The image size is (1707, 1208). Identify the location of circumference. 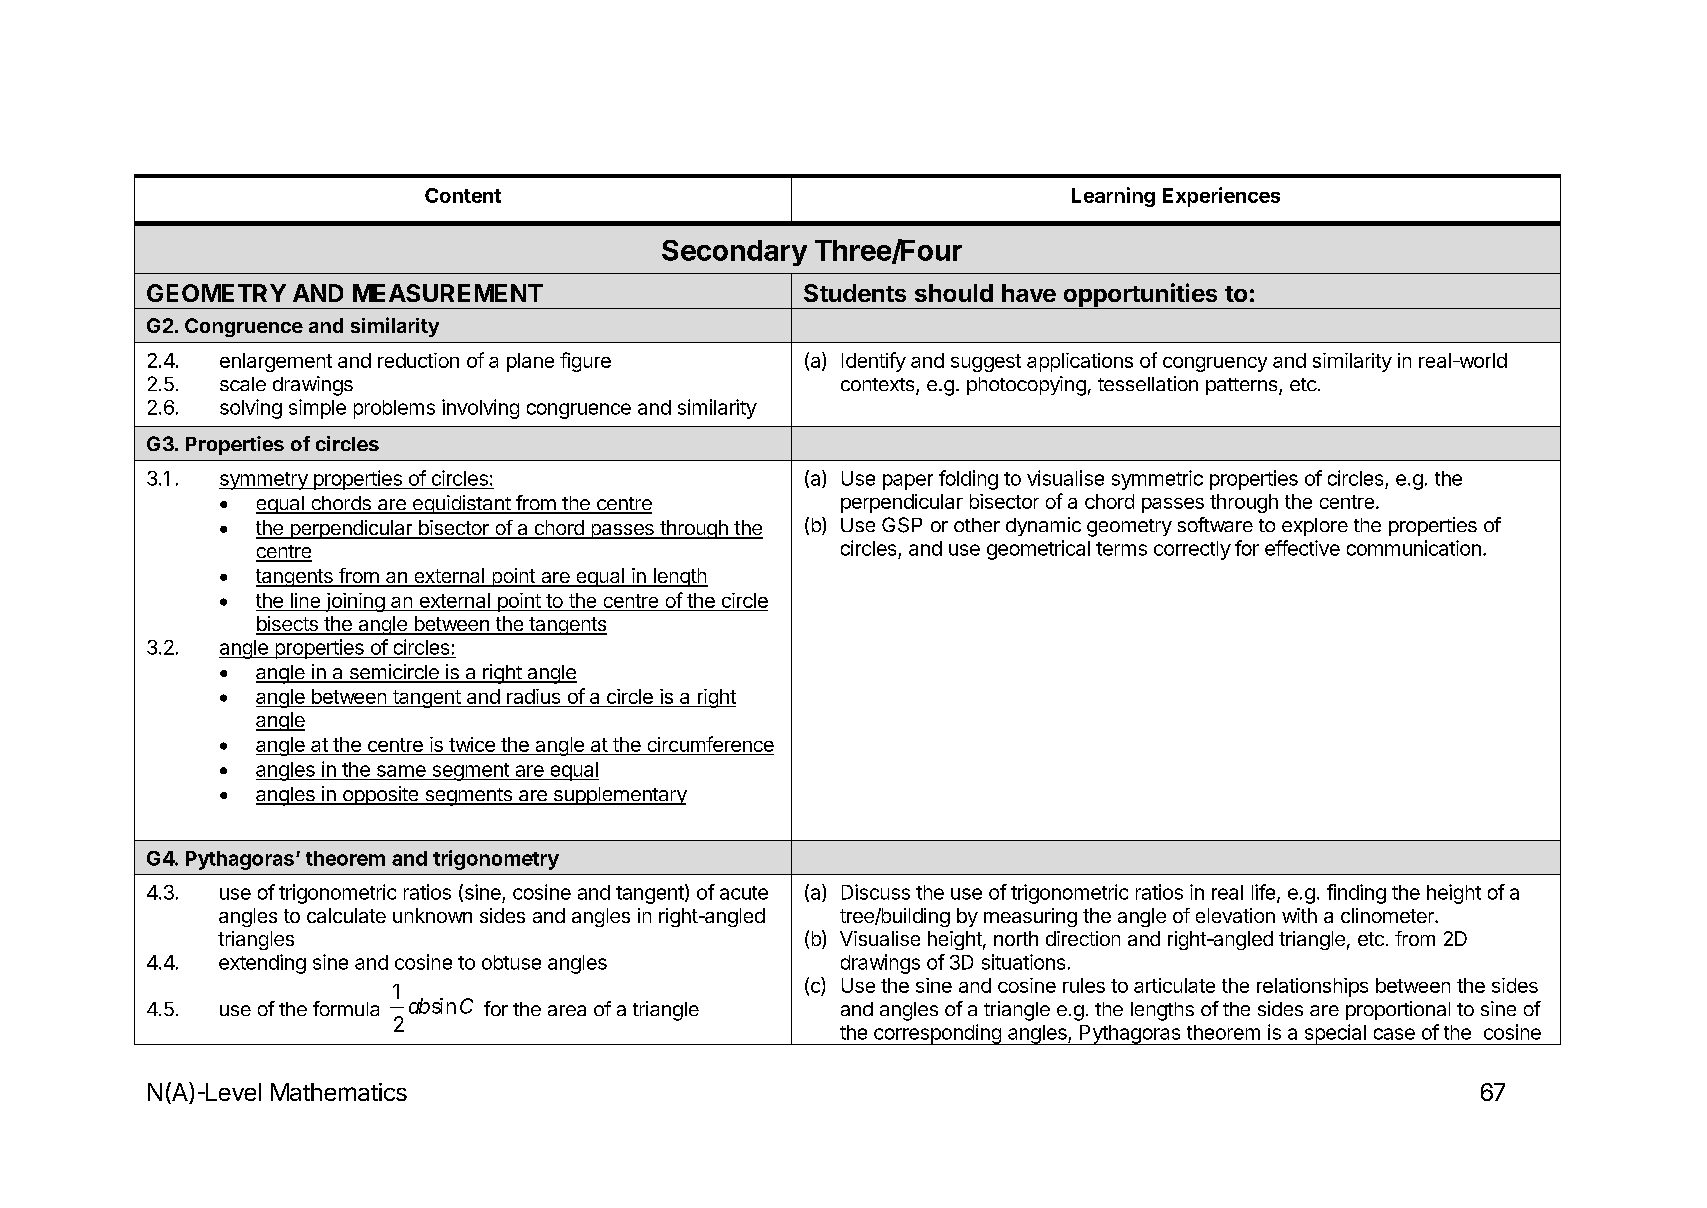
(709, 745).
